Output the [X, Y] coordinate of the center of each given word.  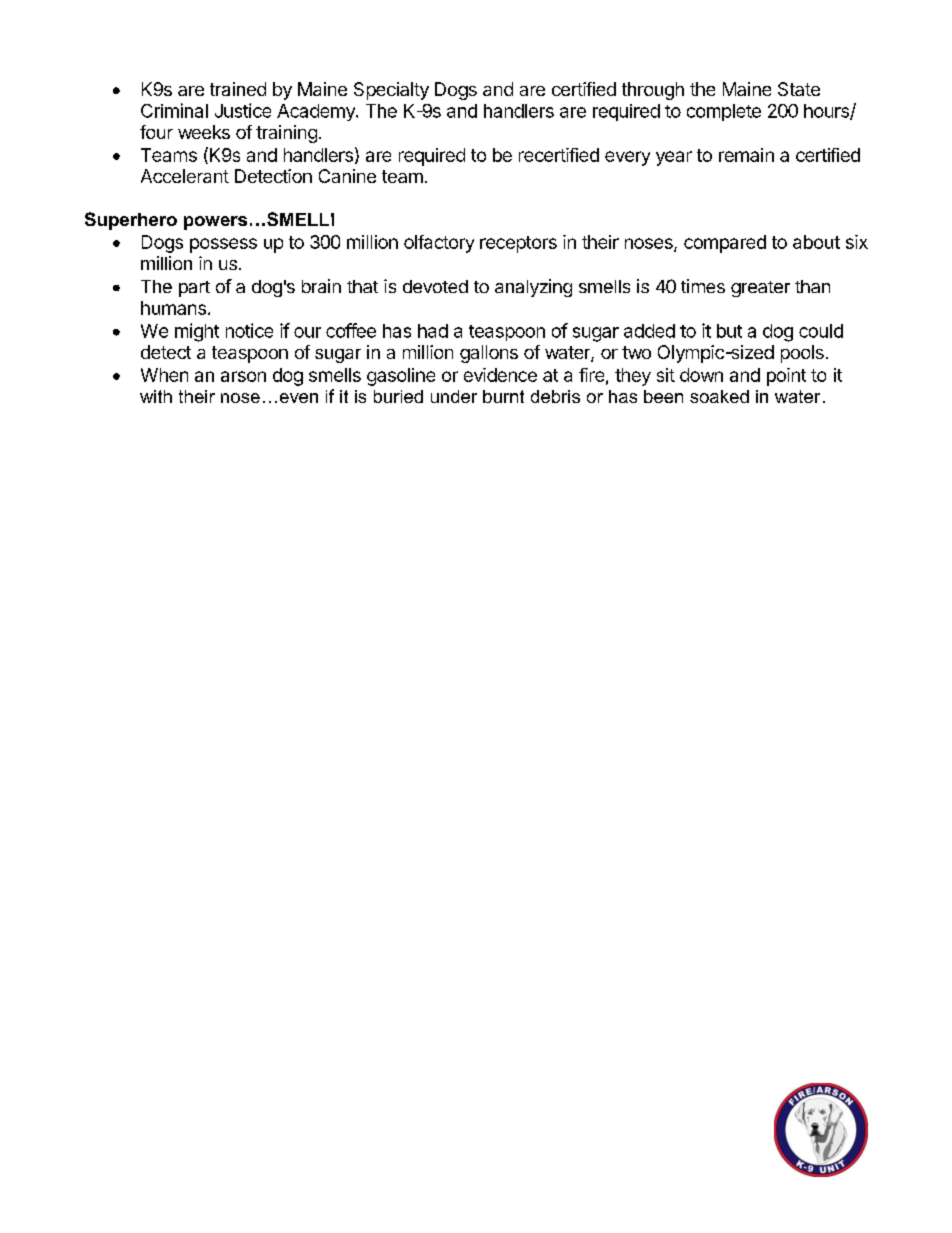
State [799, 89]
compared [725, 244]
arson [243, 376]
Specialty [391, 91]
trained [238, 89]
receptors [518, 244]
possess [223, 245]
